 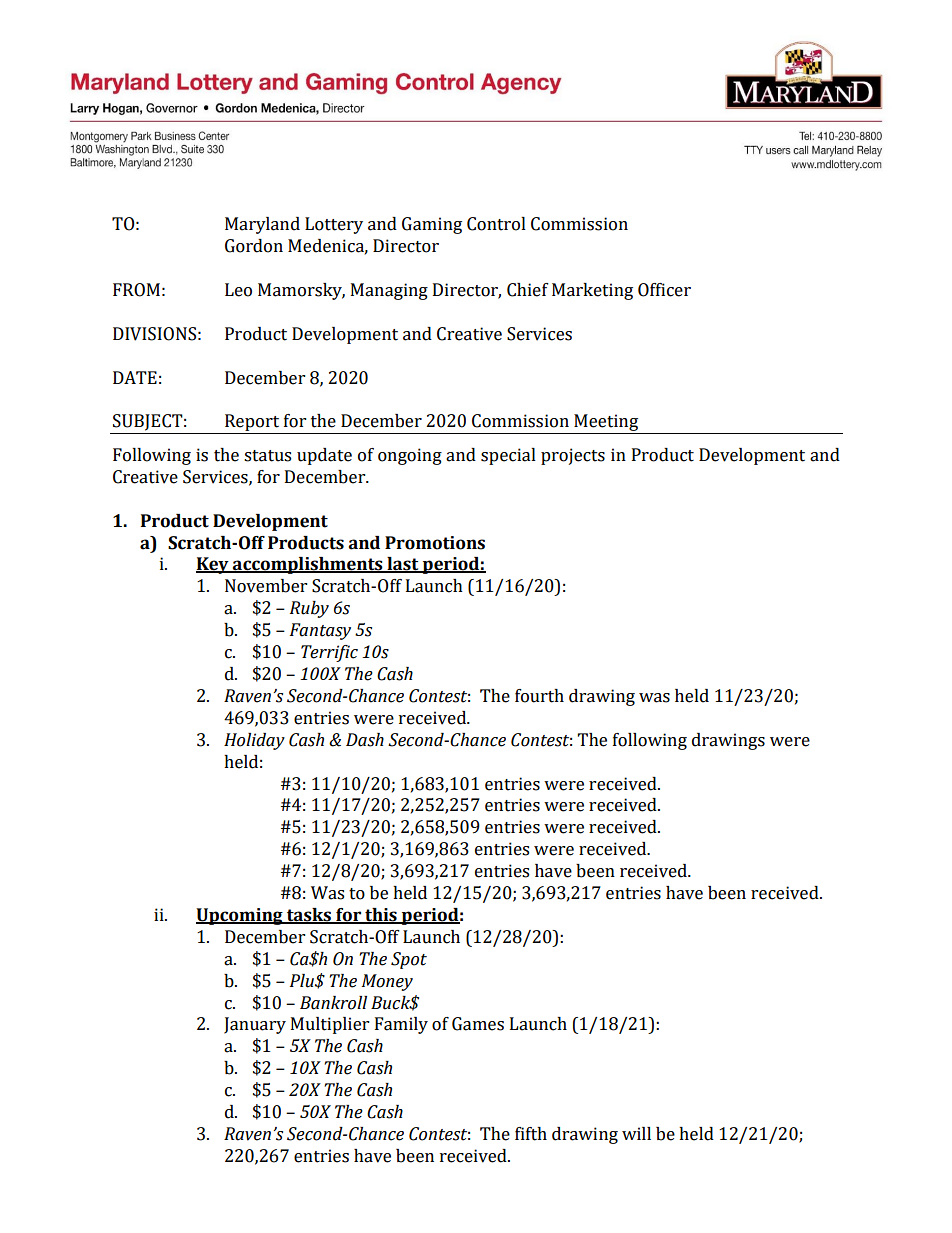 I want to click on Gordon, so click(x=254, y=246).
